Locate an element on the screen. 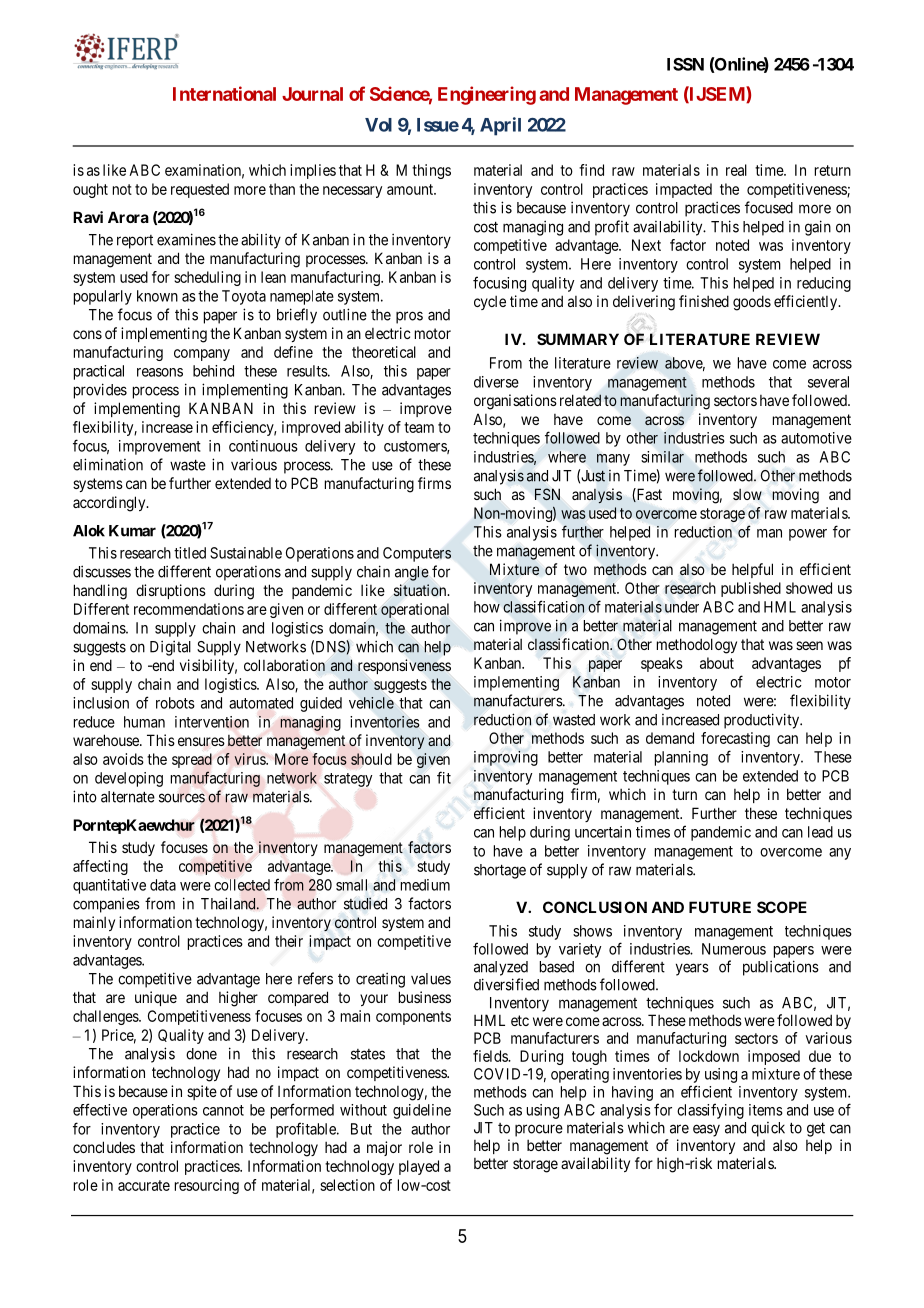 The image size is (924, 1308). accurate is located at coordinates (144, 1185).
